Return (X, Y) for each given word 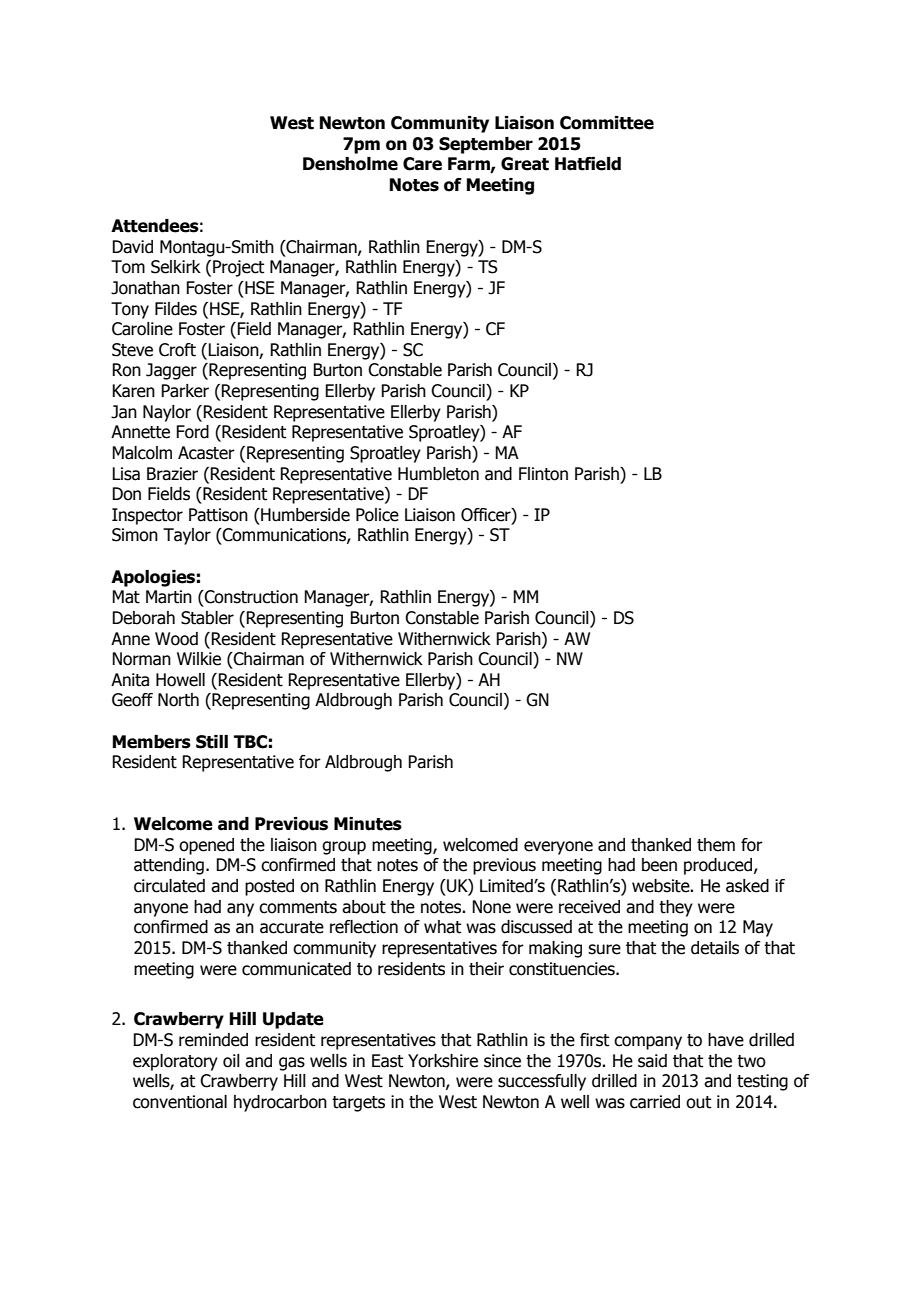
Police (377, 515)
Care (422, 164)
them (716, 845)
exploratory (175, 1062)
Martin (169, 597)
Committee (607, 123)
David (132, 247)
